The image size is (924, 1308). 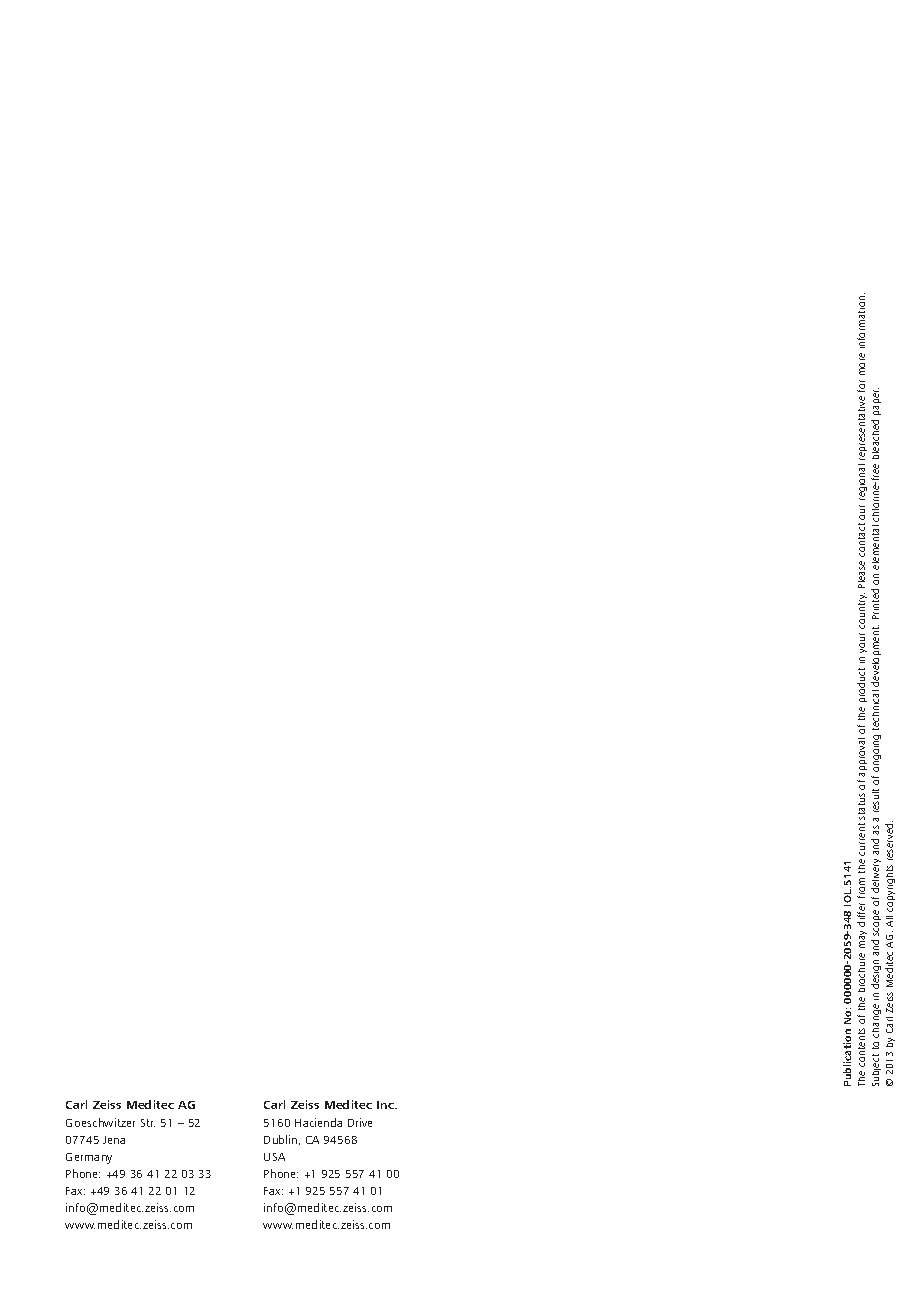 What do you see at coordinates (386, 1105) in the screenshot?
I see `Inc` at bounding box center [386, 1105].
